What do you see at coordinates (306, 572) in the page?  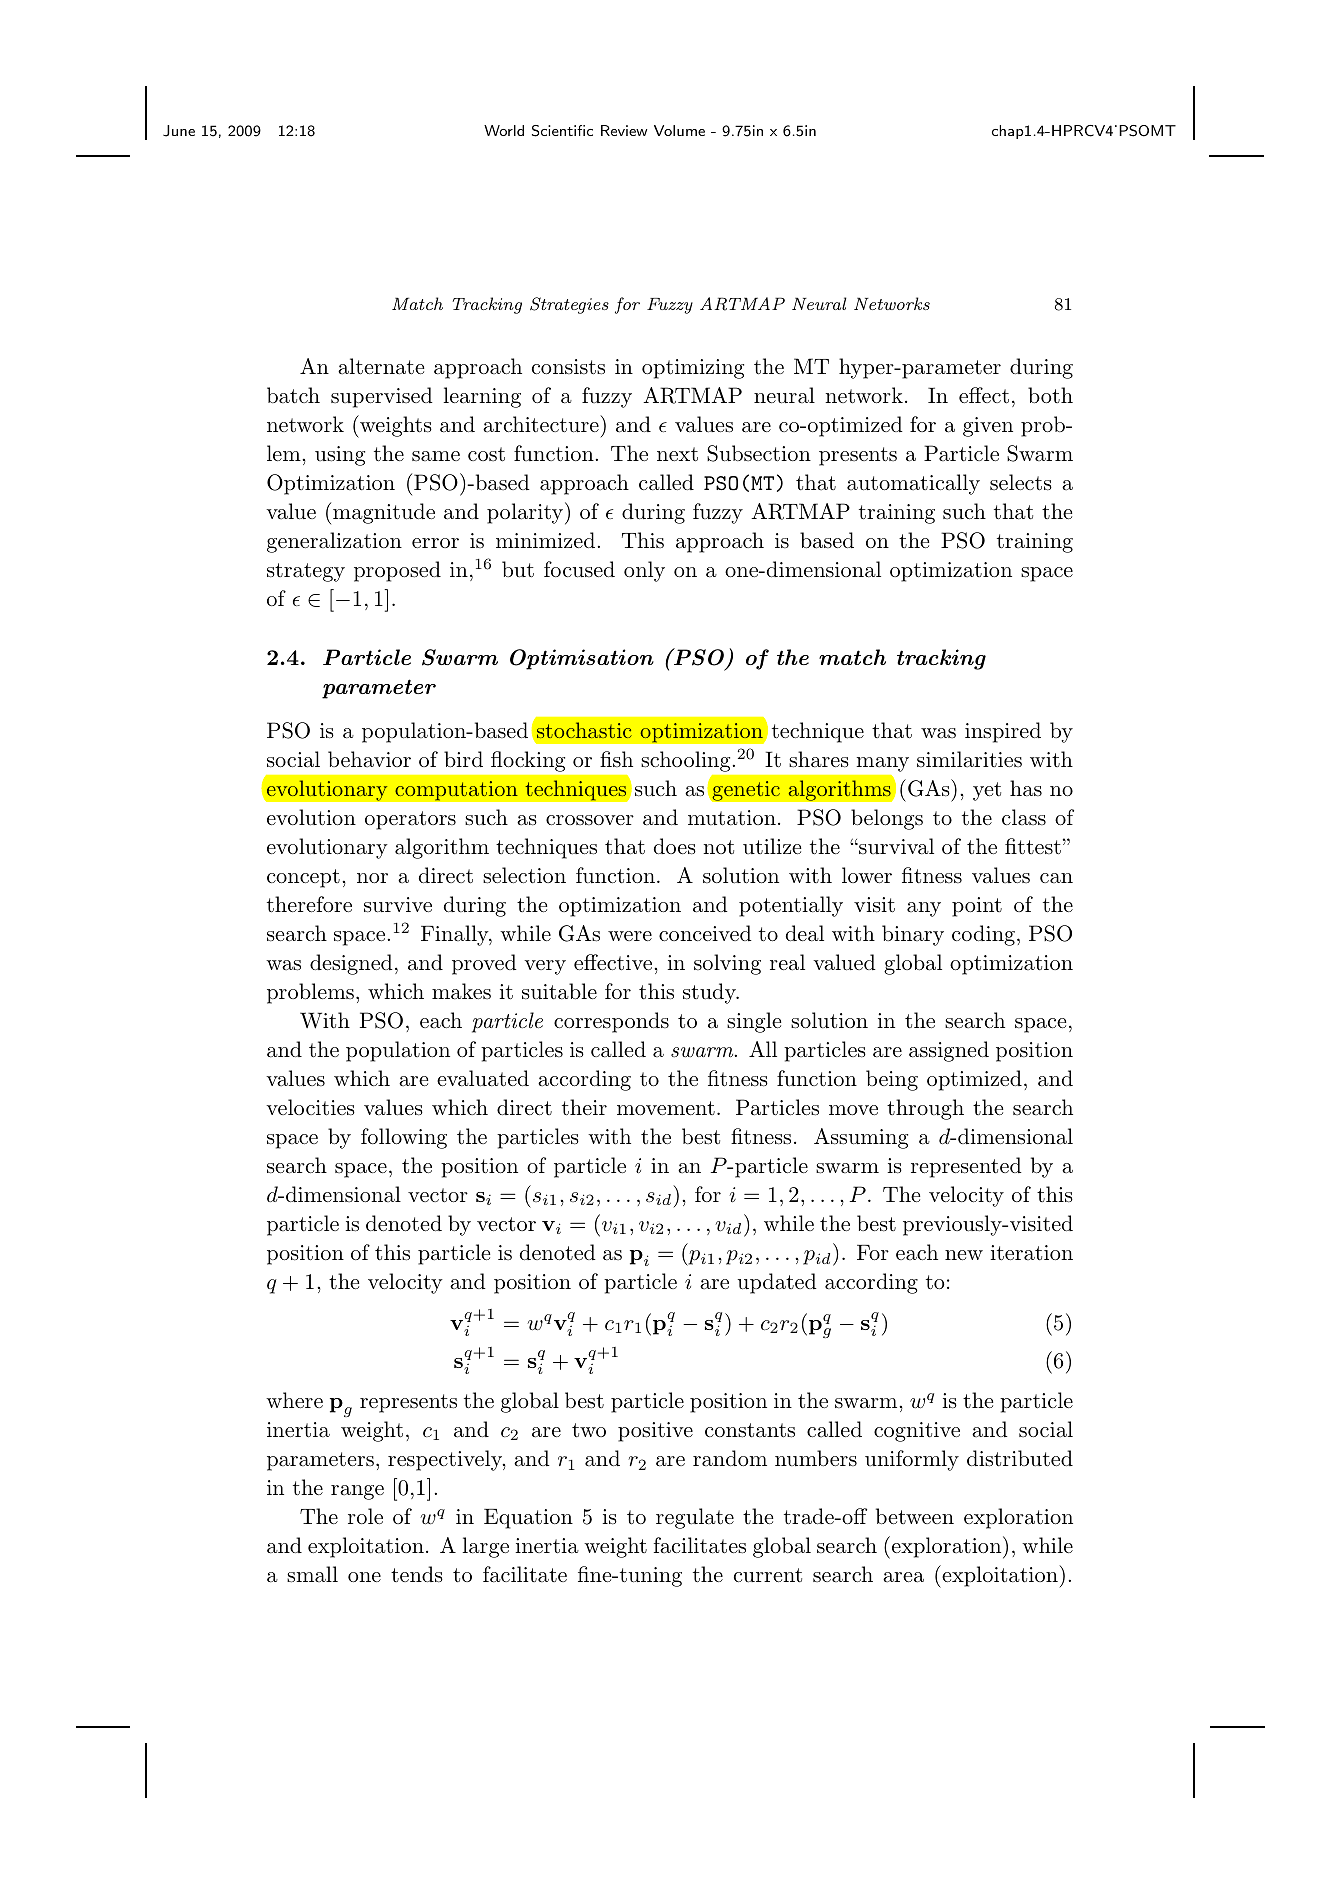 I see `strategy` at bounding box center [306, 572].
